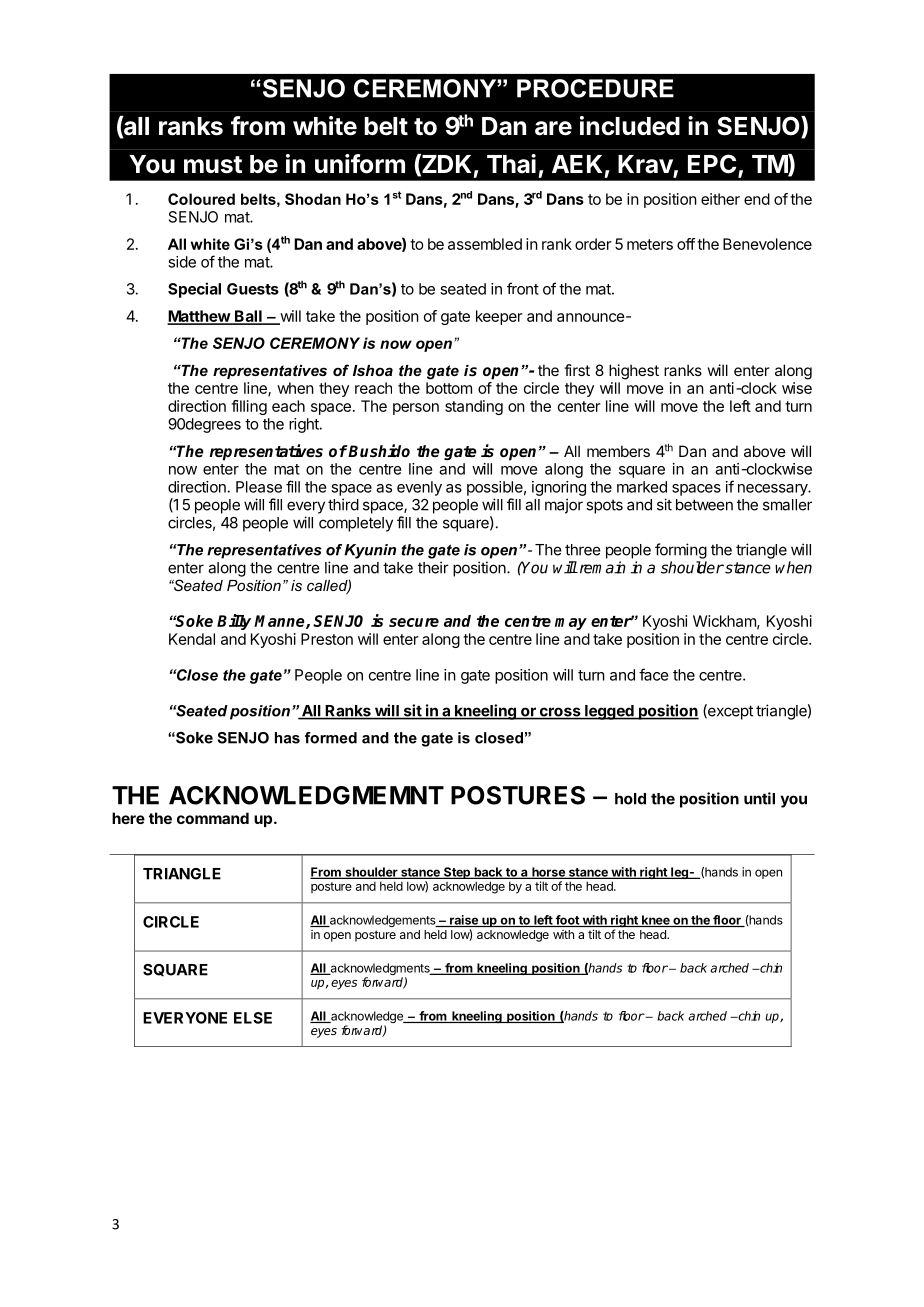 The image size is (924, 1307). What do you see at coordinates (560, 713) in the screenshot?
I see `cross` at bounding box center [560, 713].
